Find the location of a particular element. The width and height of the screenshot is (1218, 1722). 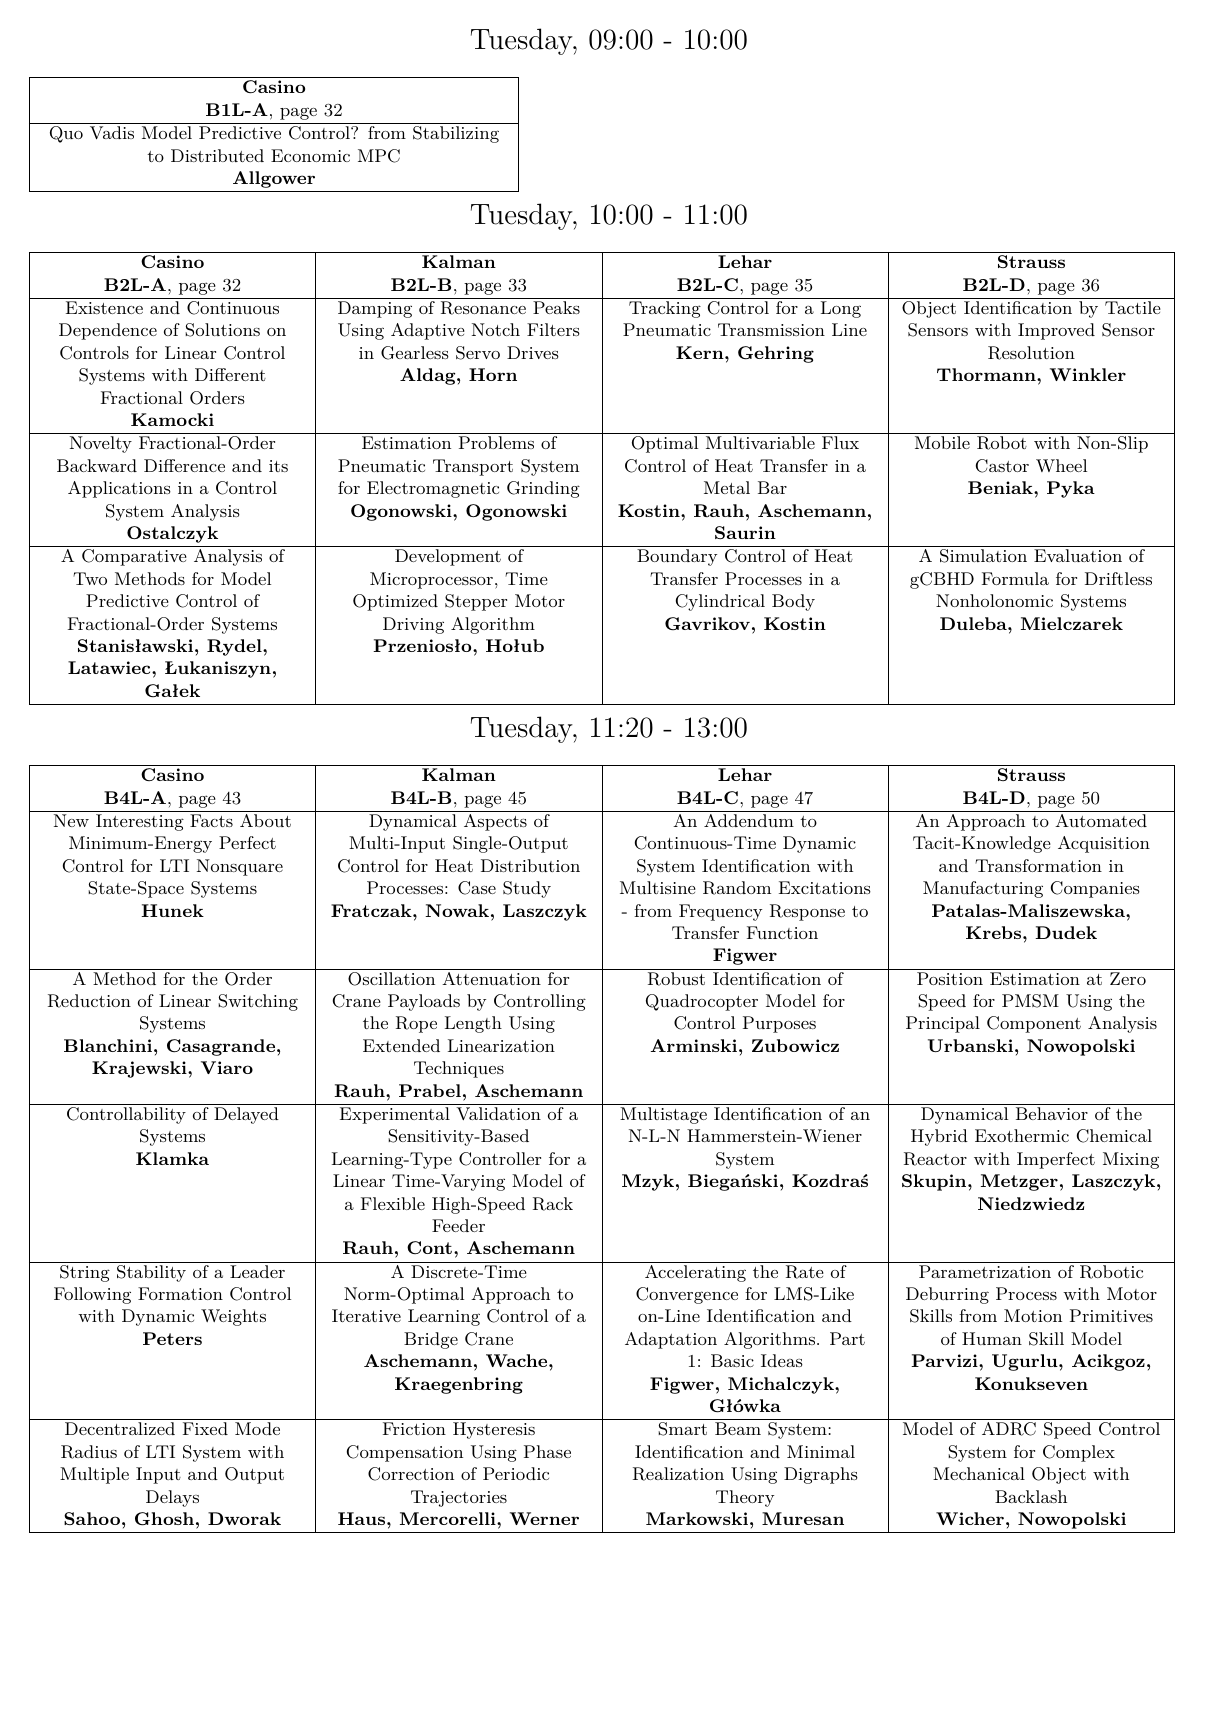

Boundary is located at coordinates (677, 557).
